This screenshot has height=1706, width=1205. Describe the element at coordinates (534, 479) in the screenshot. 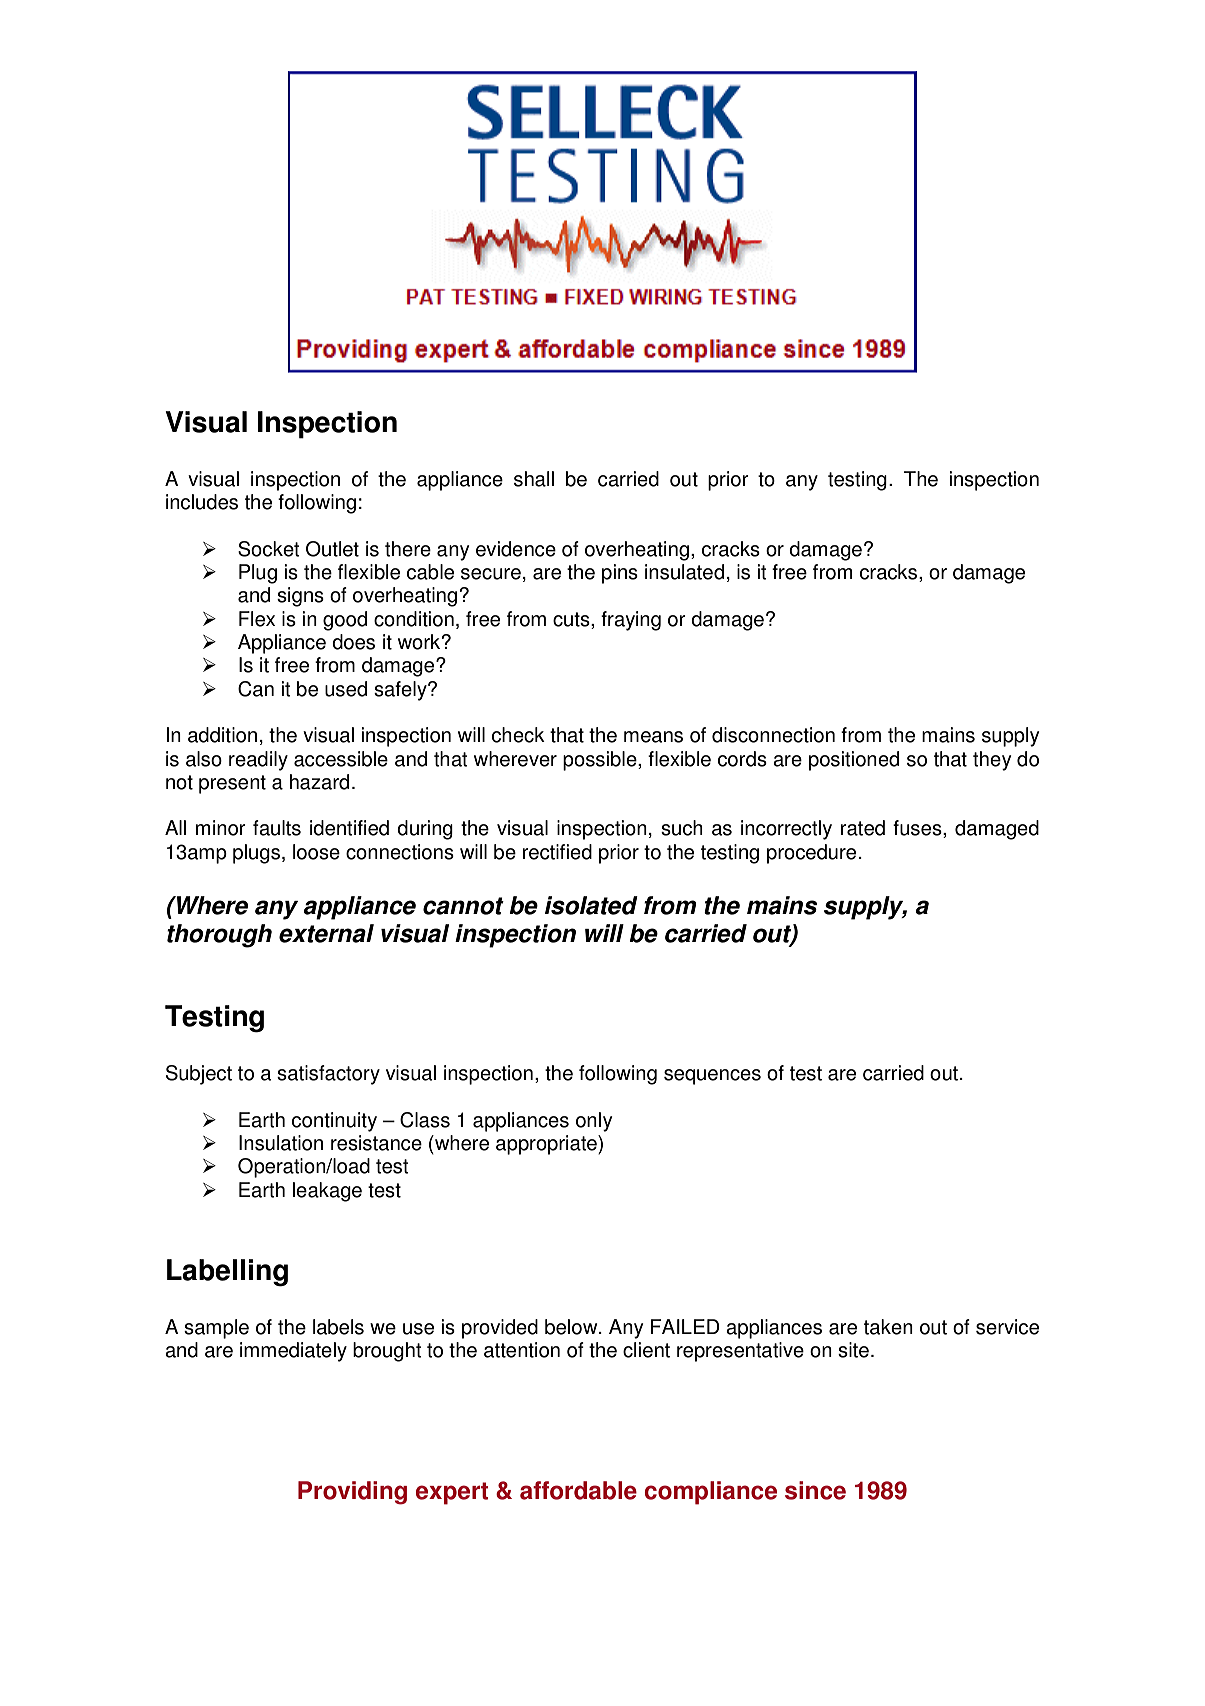

I see `shall` at that location.
